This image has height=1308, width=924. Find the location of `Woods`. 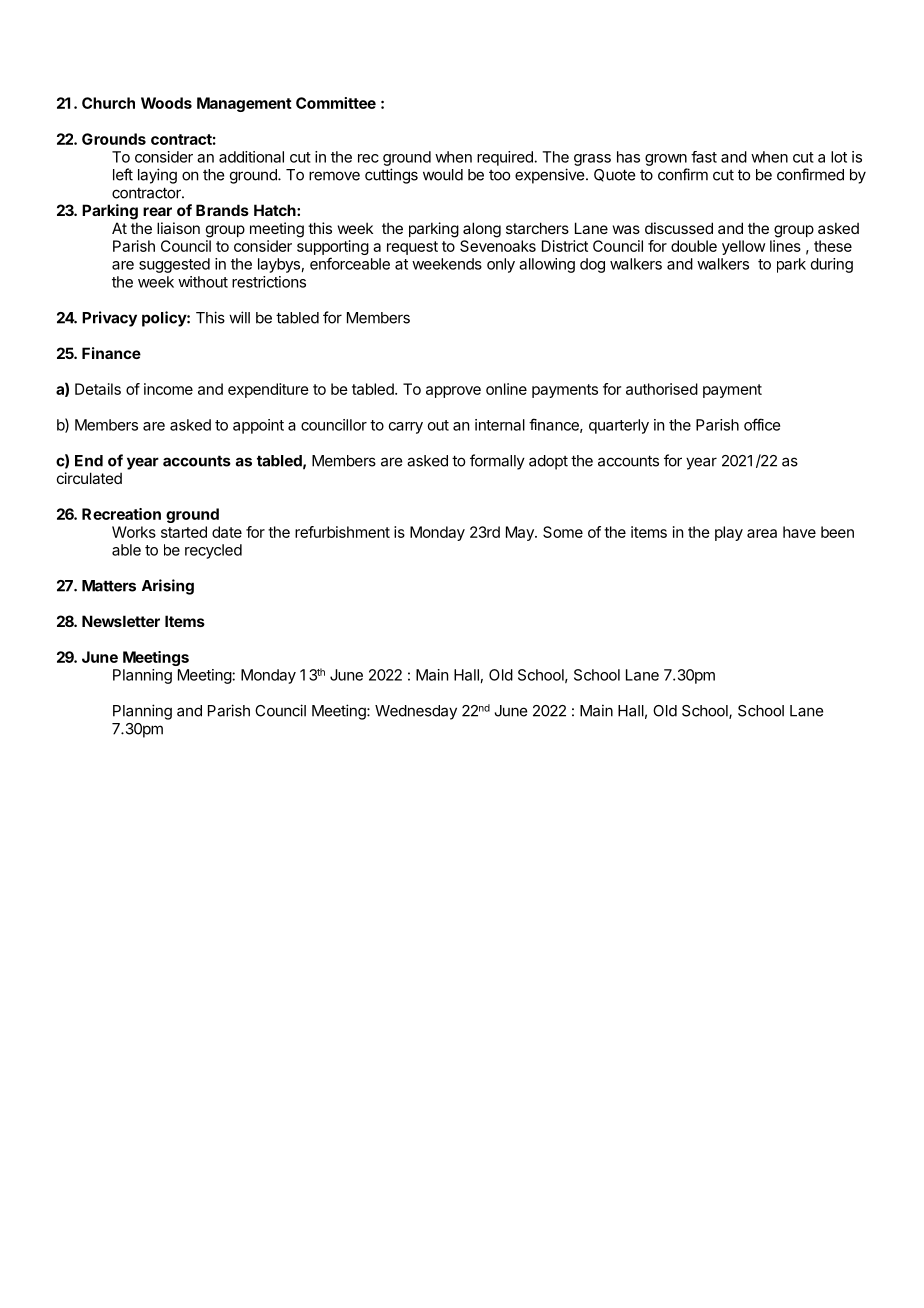

Woods is located at coordinates (166, 103).
